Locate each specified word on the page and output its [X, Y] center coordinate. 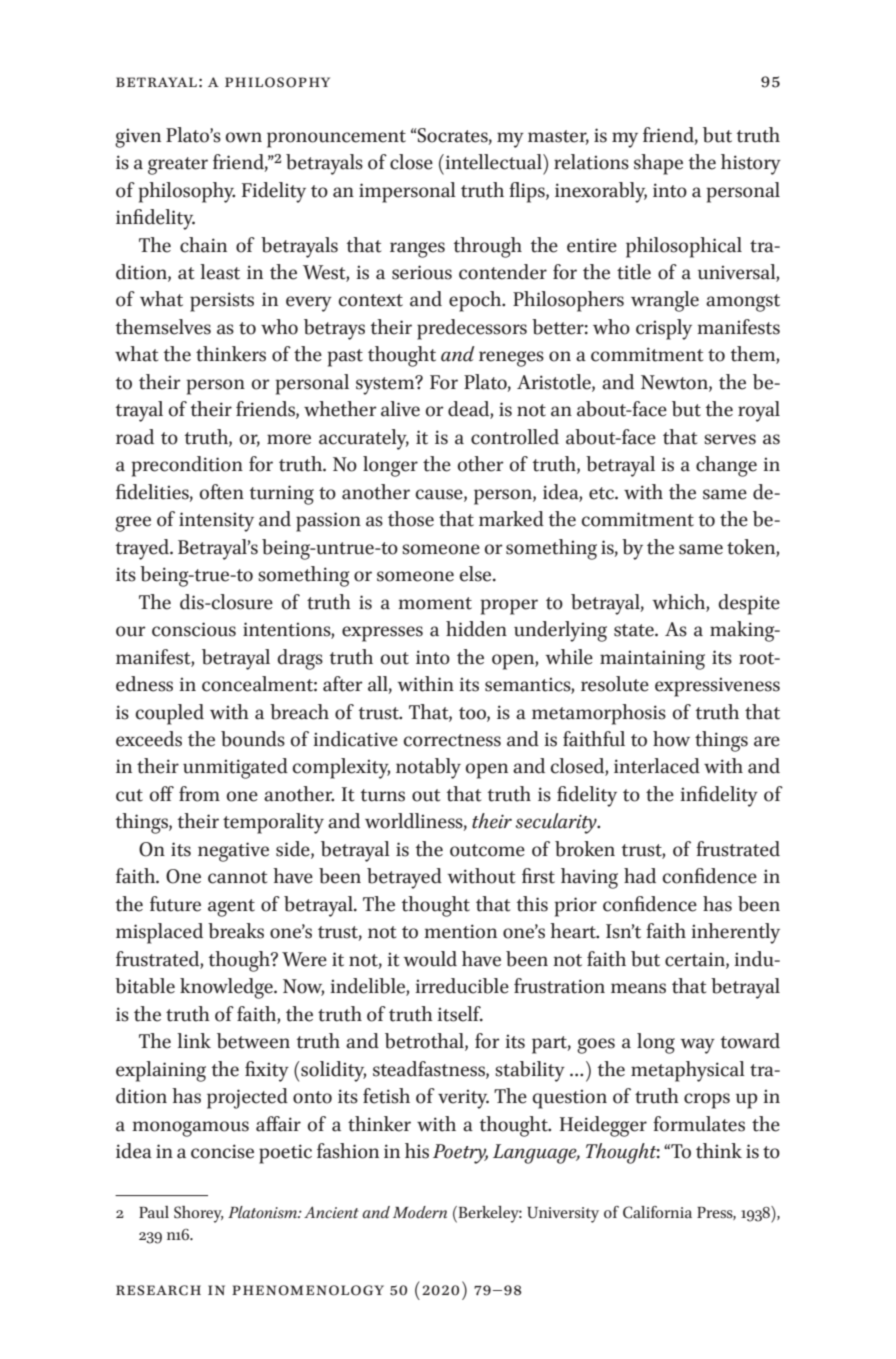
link [194, 1040]
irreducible [462, 986]
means [638, 988]
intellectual [493, 162]
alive [400, 409]
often [222, 492]
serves [730, 439]
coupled [169, 714]
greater [178, 166]
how [671, 739]
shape [658, 164]
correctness [452, 740]
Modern [420, 1212]
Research [158, 1290]
